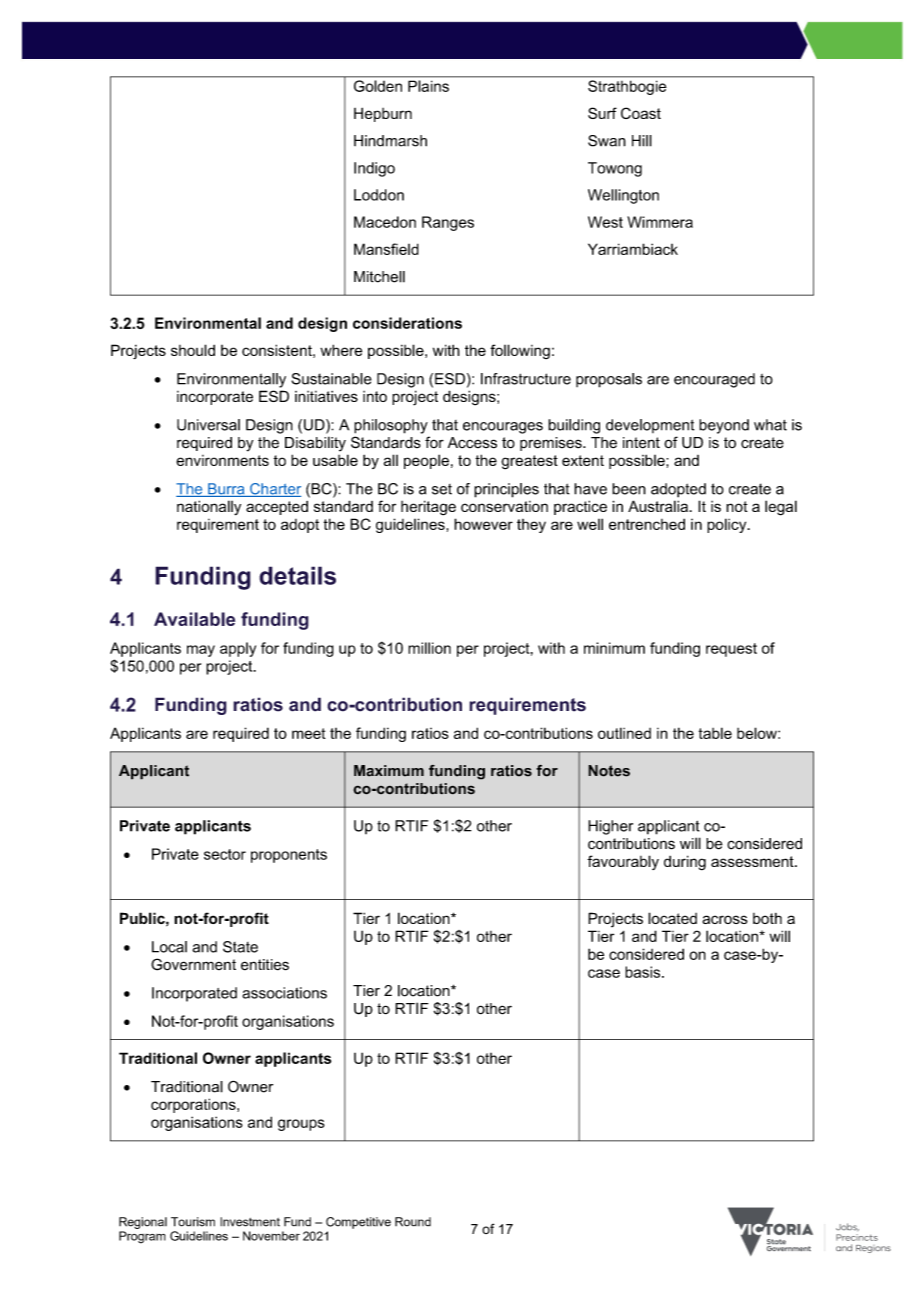 The width and height of the image is (924, 1308). I want to click on Plains, so click(428, 86).
